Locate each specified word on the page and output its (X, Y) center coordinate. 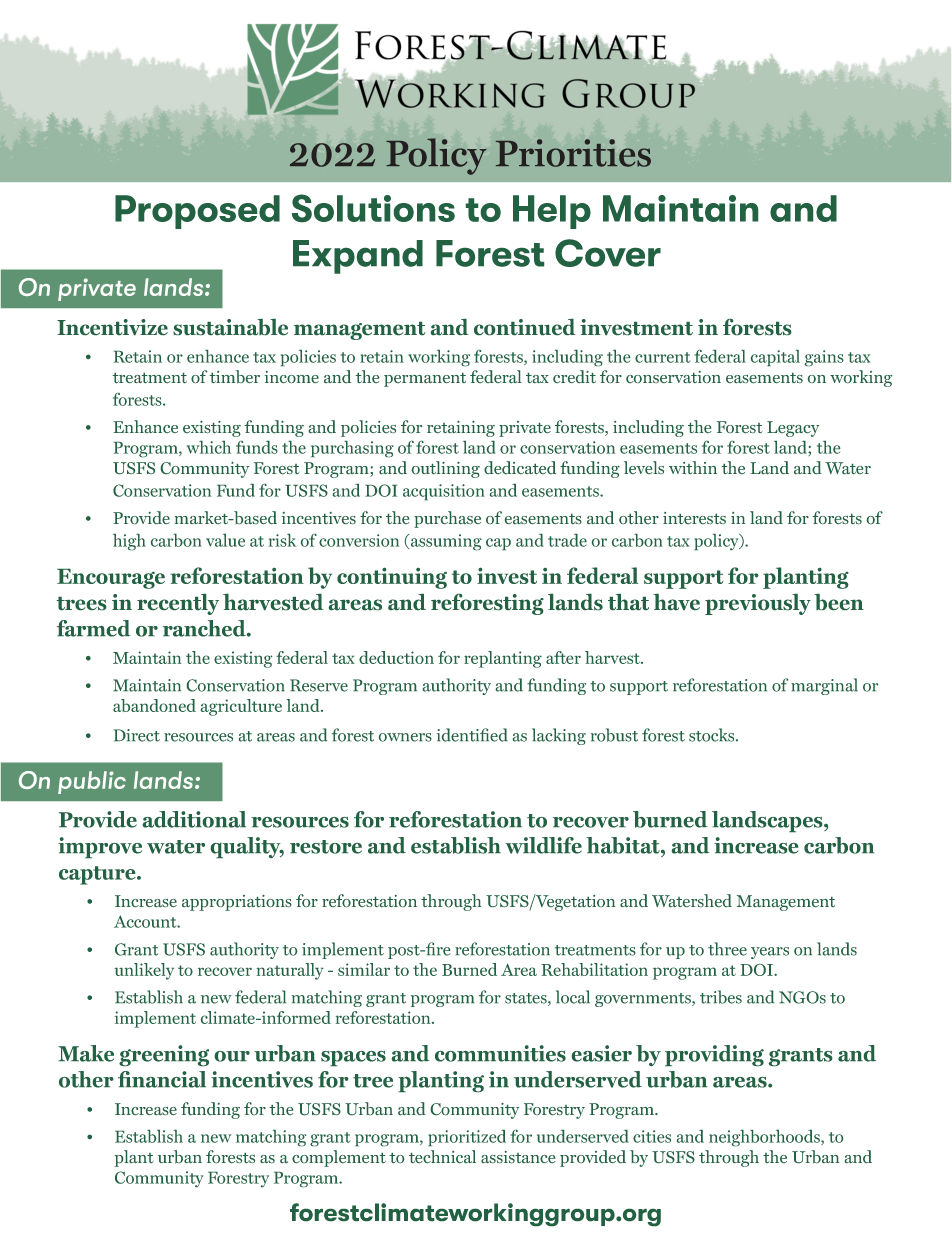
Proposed (197, 212)
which (209, 447)
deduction (396, 657)
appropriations (237, 903)
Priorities (573, 153)
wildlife (543, 845)
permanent (425, 380)
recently (178, 604)
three (727, 949)
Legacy (793, 429)
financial (162, 1079)
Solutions (373, 208)
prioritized (467, 1138)
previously (758, 604)
